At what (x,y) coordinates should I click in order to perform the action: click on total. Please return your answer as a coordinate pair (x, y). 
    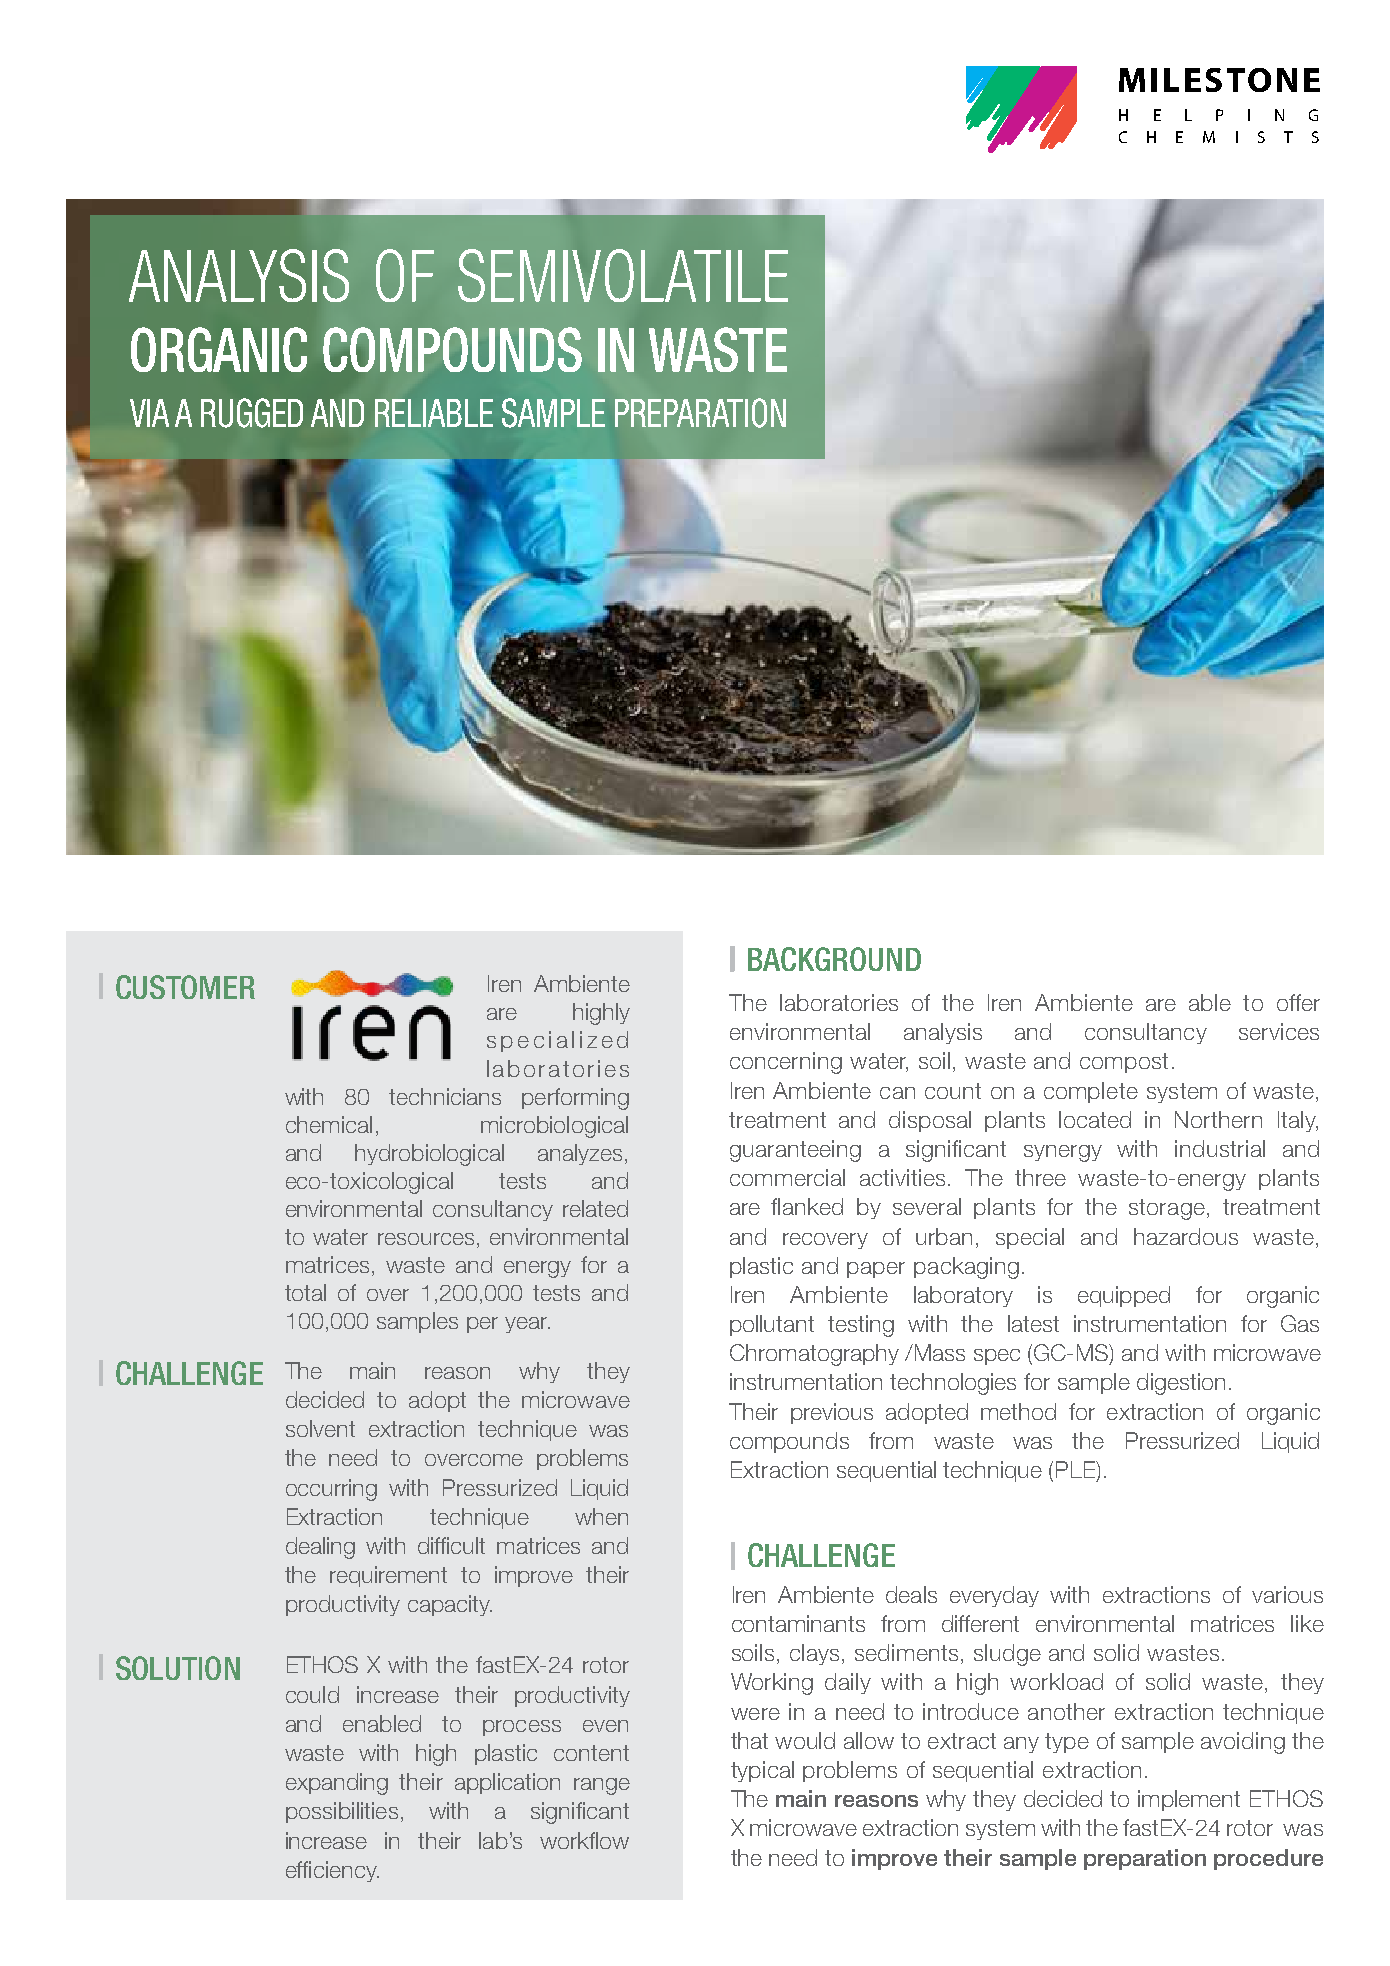
    Looking at the image, I should click on (305, 1292).
